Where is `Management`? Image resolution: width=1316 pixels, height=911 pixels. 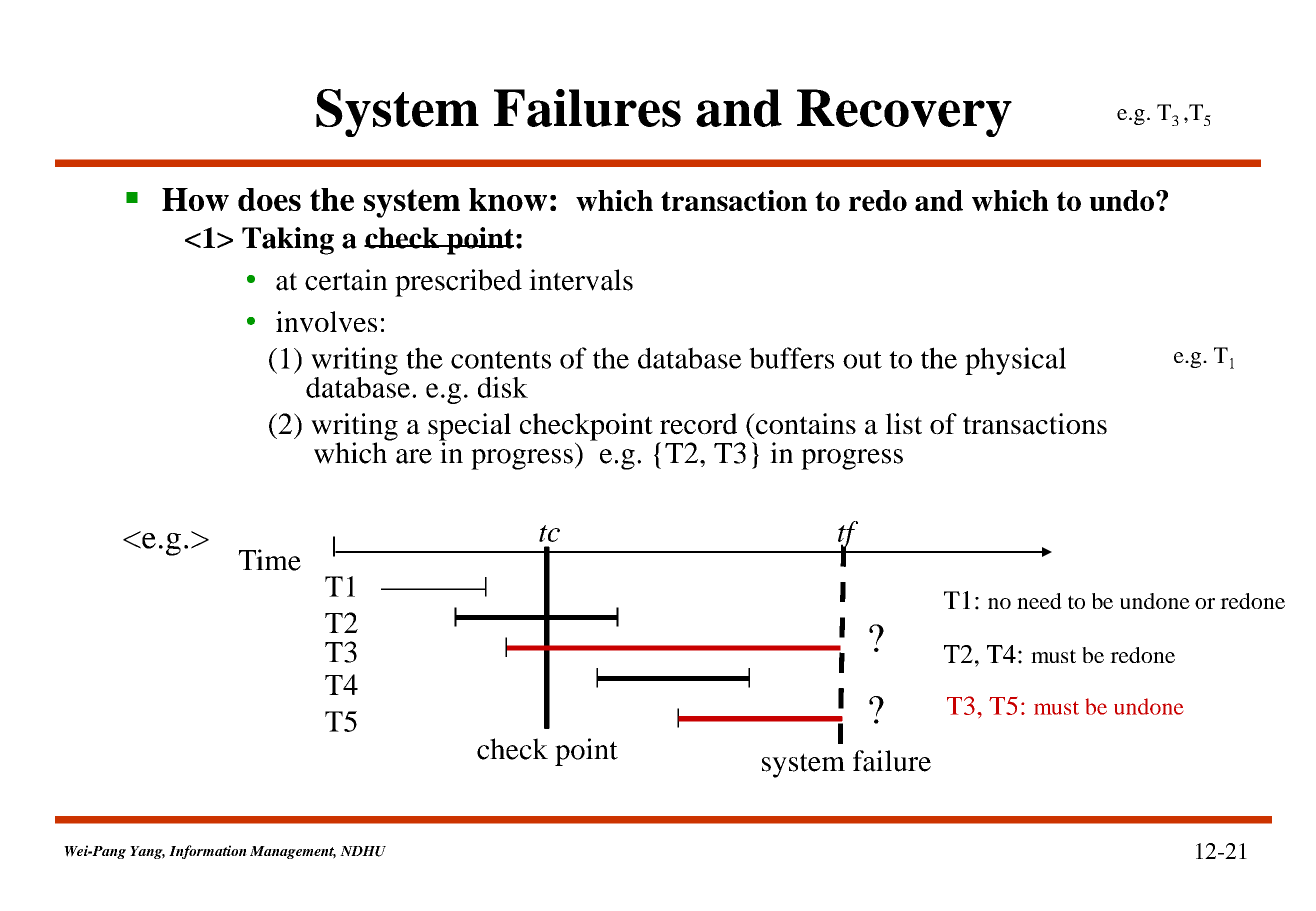
Management is located at coordinates (293, 852).
